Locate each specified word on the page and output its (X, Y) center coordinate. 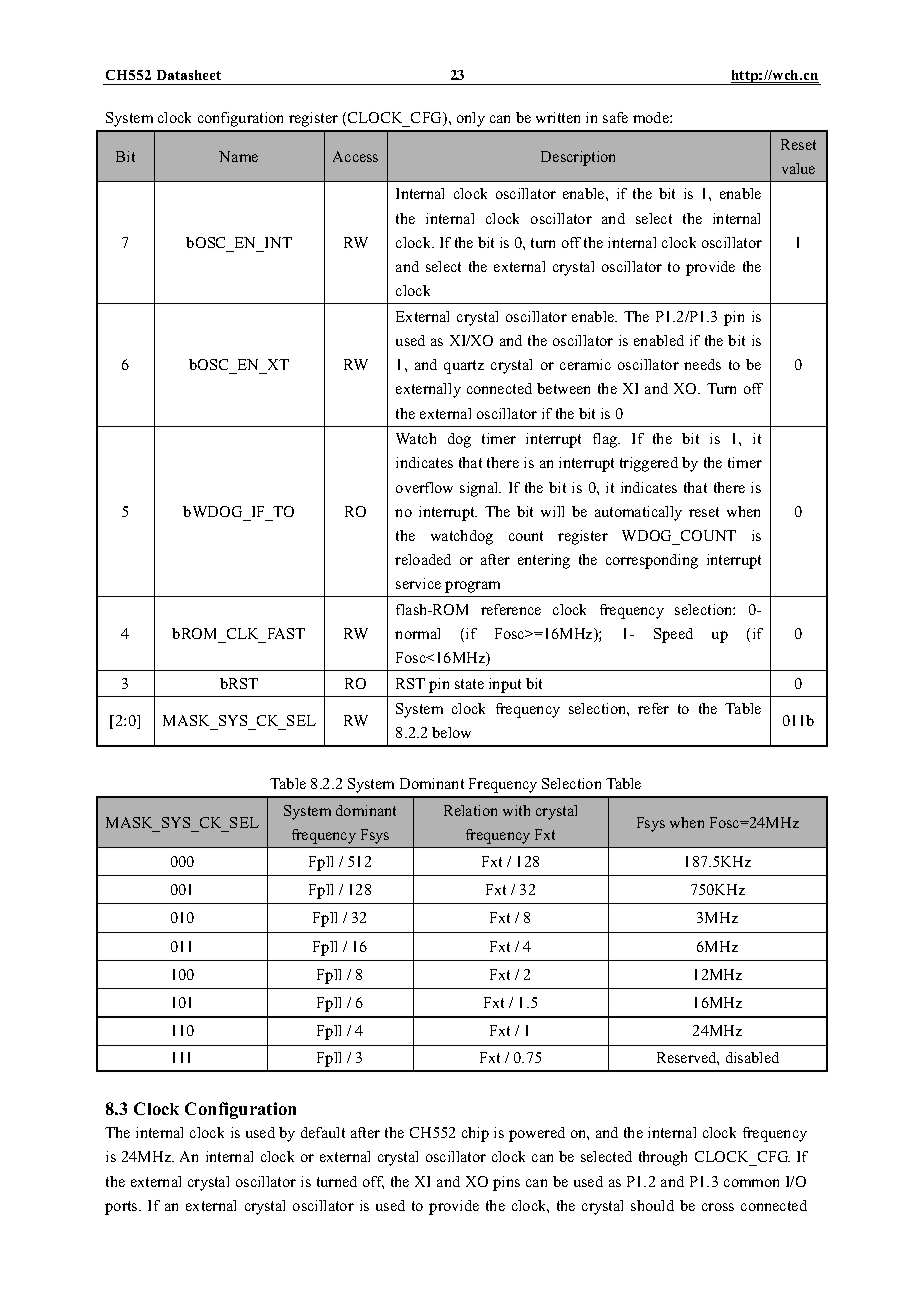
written (558, 117)
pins (506, 1183)
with (516, 810)
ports (122, 1208)
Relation (470, 810)
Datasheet (189, 75)
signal (480, 489)
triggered (649, 464)
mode (652, 117)
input (505, 685)
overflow (424, 487)
